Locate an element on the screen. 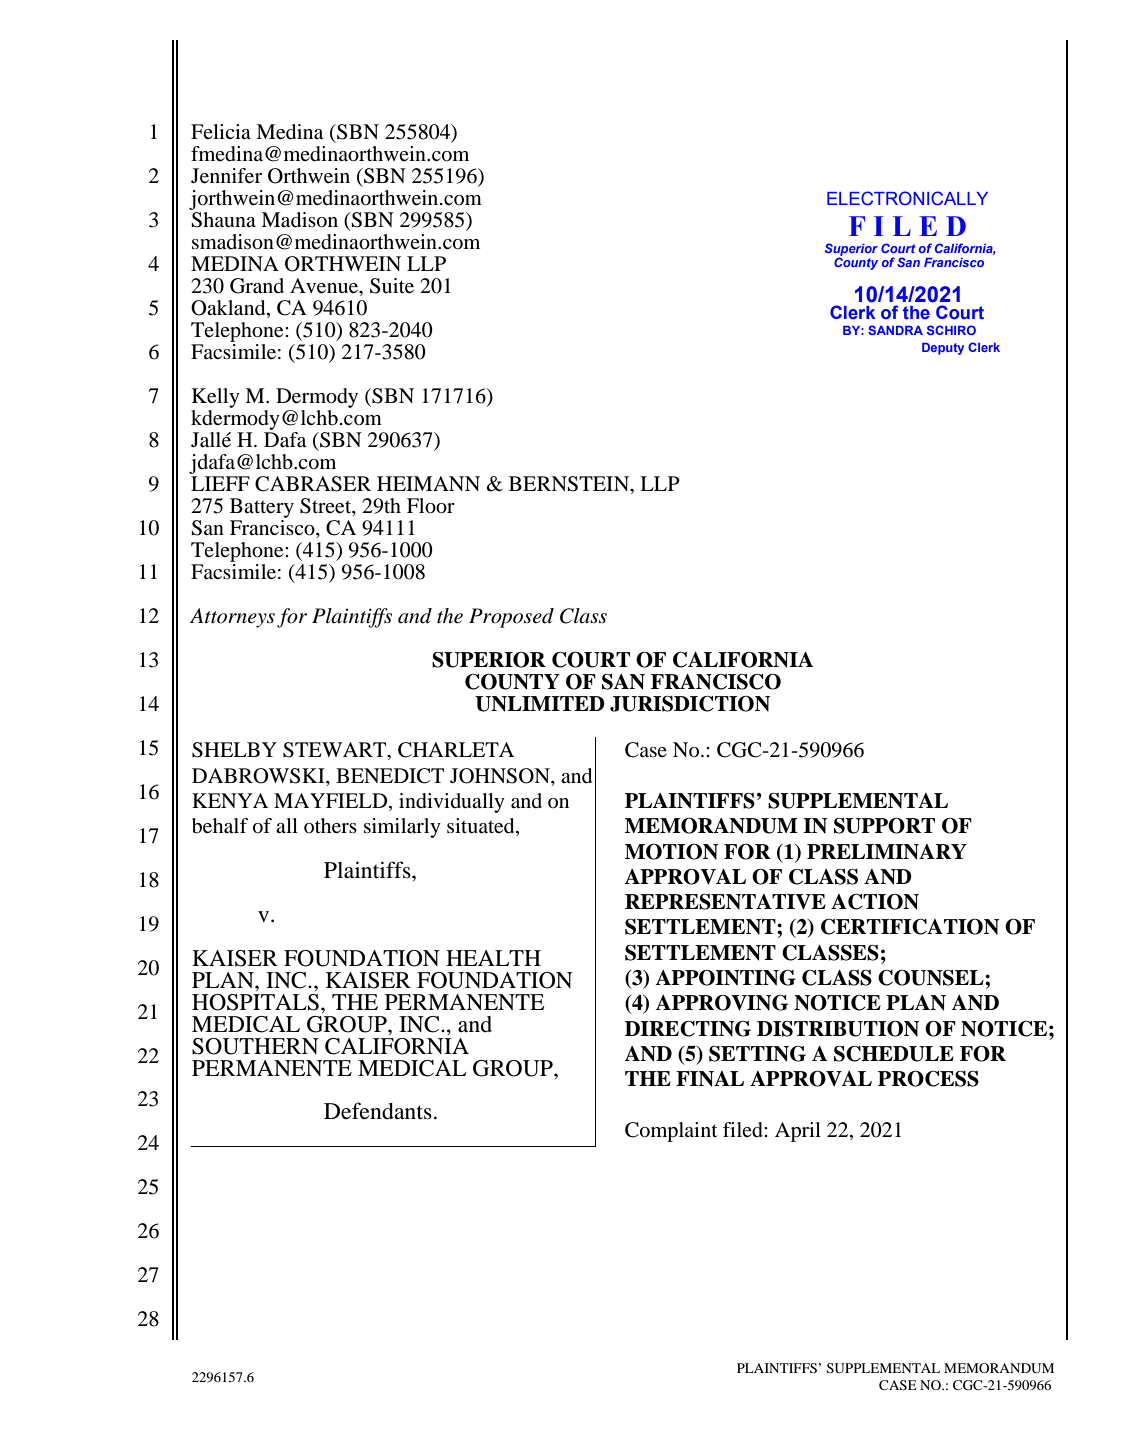  Battery is located at coordinates (262, 508).
